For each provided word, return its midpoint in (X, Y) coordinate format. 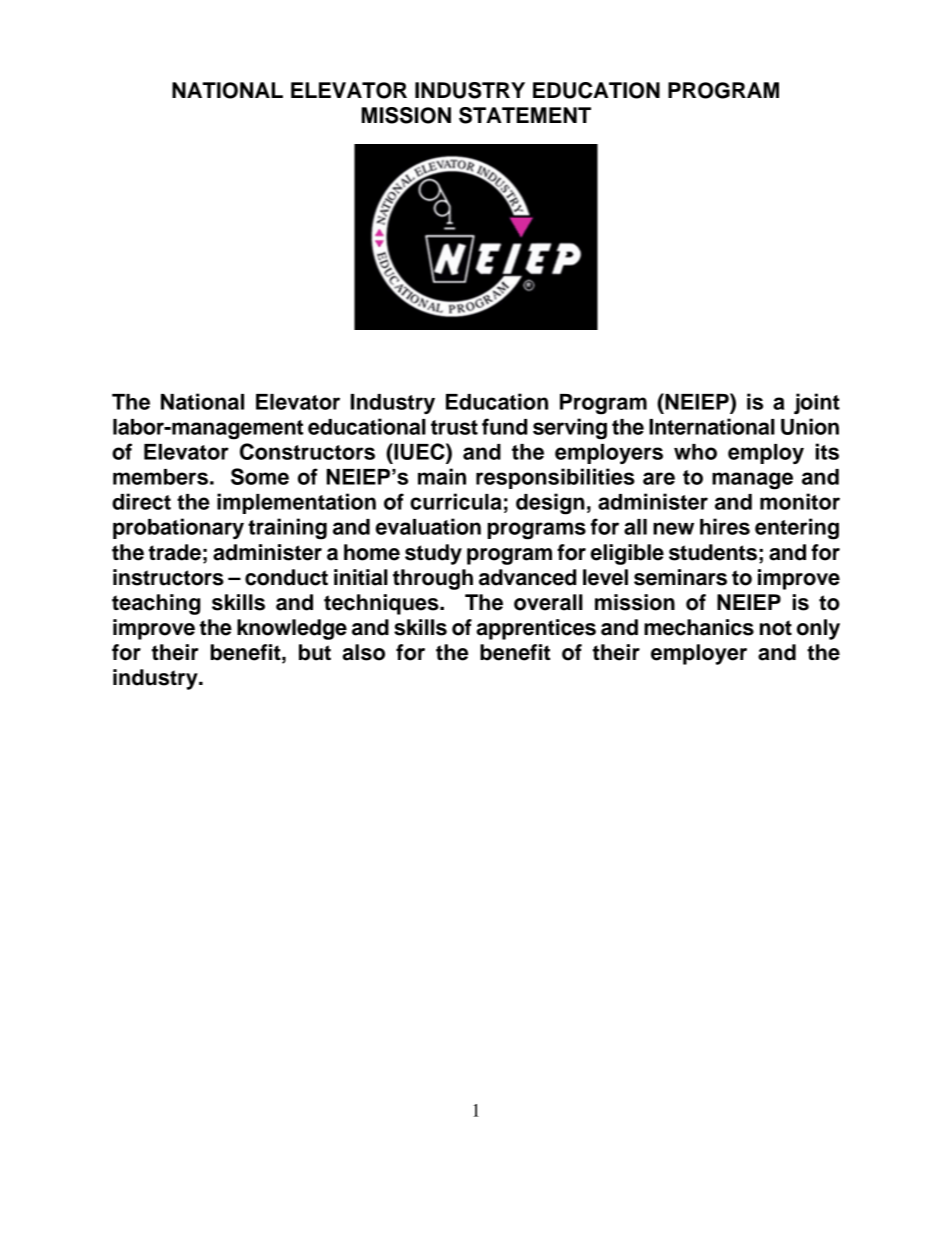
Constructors (307, 451)
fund (504, 426)
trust (454, 427)
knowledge (292, 629)
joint (817, 403)
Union (810, 426)
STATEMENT (525, 115)
